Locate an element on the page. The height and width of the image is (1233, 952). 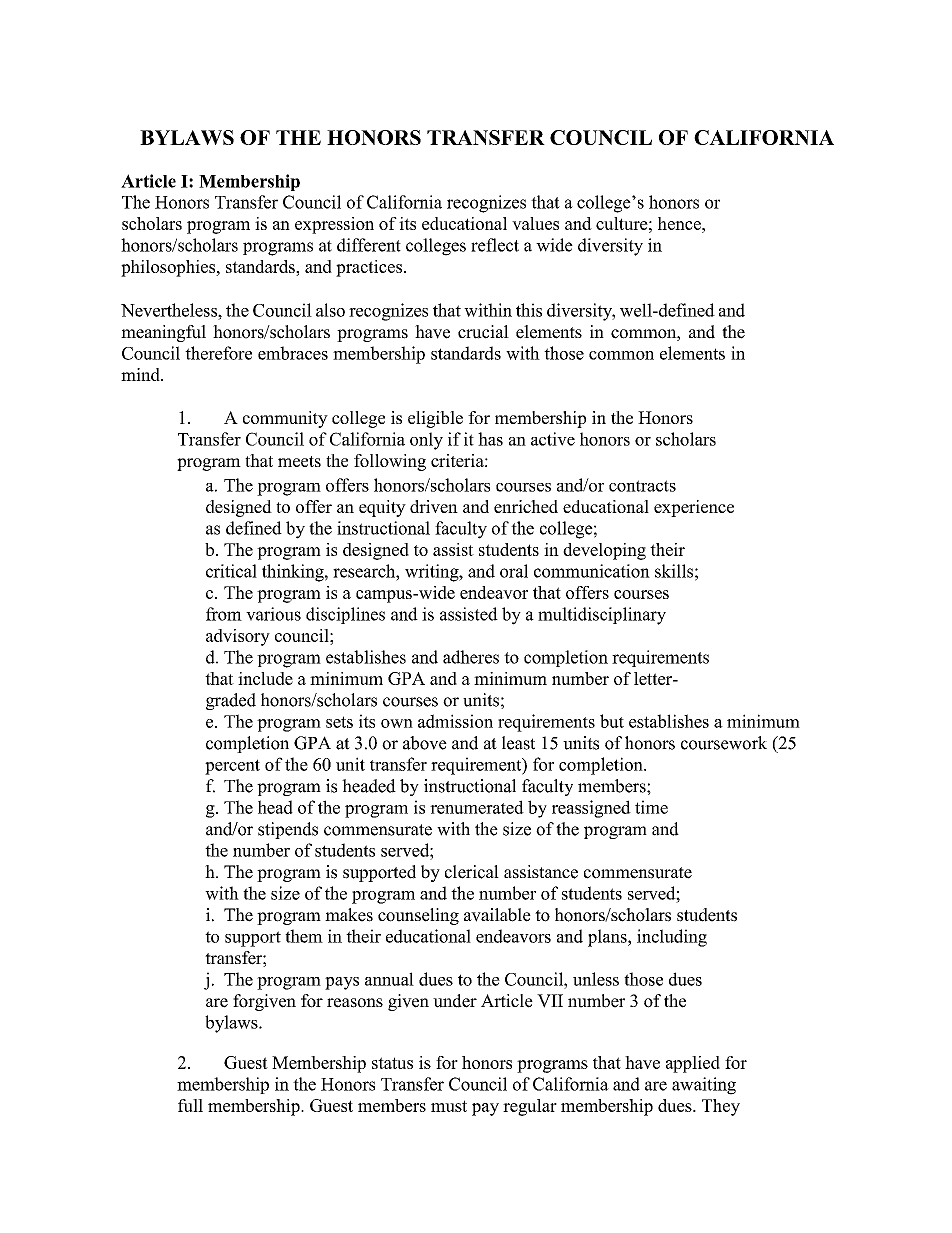
philosophies is located at coordinates (169, 268).
